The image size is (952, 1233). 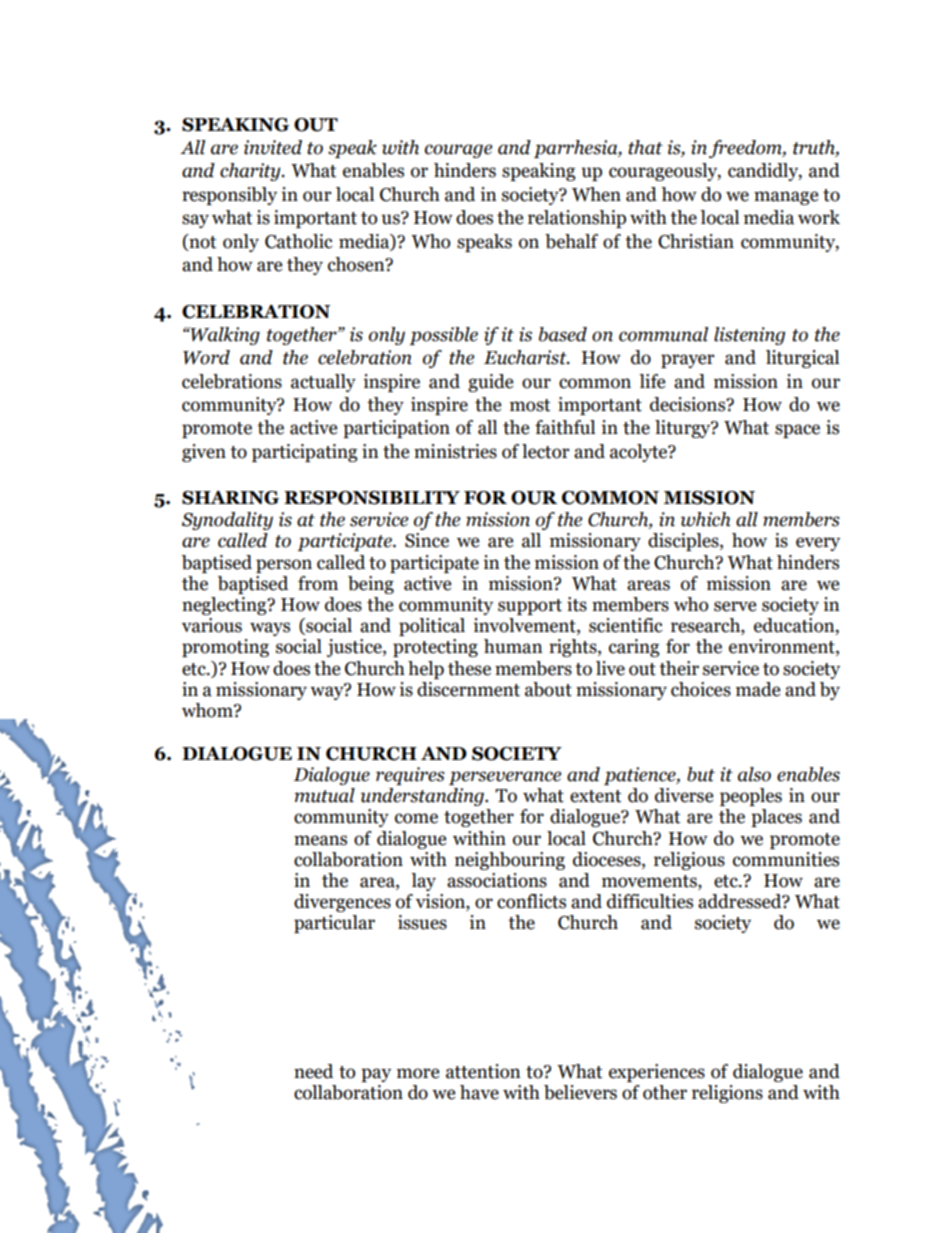 What do you see at coordinates (313, 1071) in the document?
I see `need` at bounding box center [313, 1071].
